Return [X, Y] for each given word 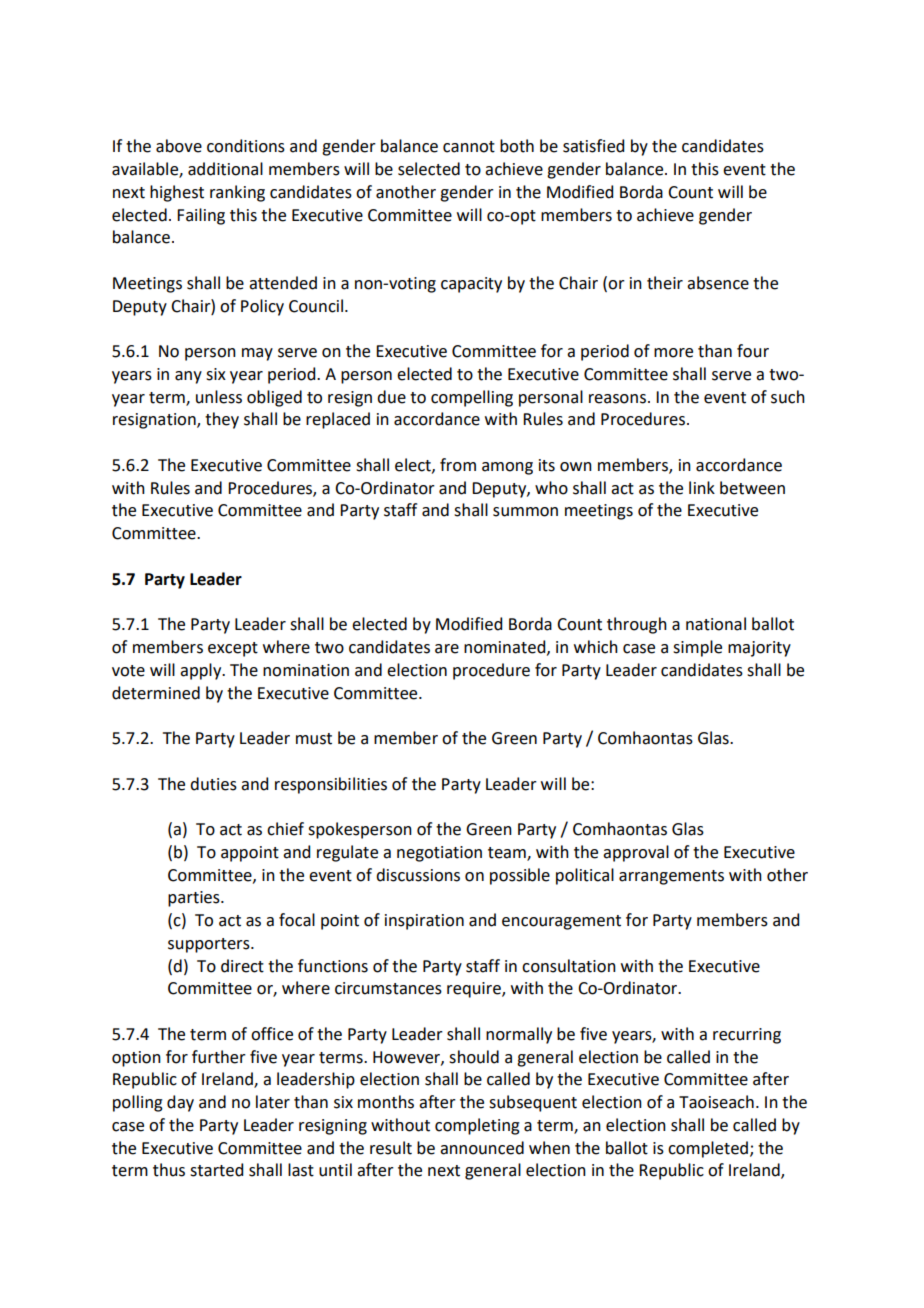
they [222, 420]
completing [477, 1126]
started [216, 1170]
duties [213, 784]
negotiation [439, 854]
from [458, 465]
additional [225, 169]
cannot [469, 147]
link [702, 487]
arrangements [671, 877]
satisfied [593, 146]
